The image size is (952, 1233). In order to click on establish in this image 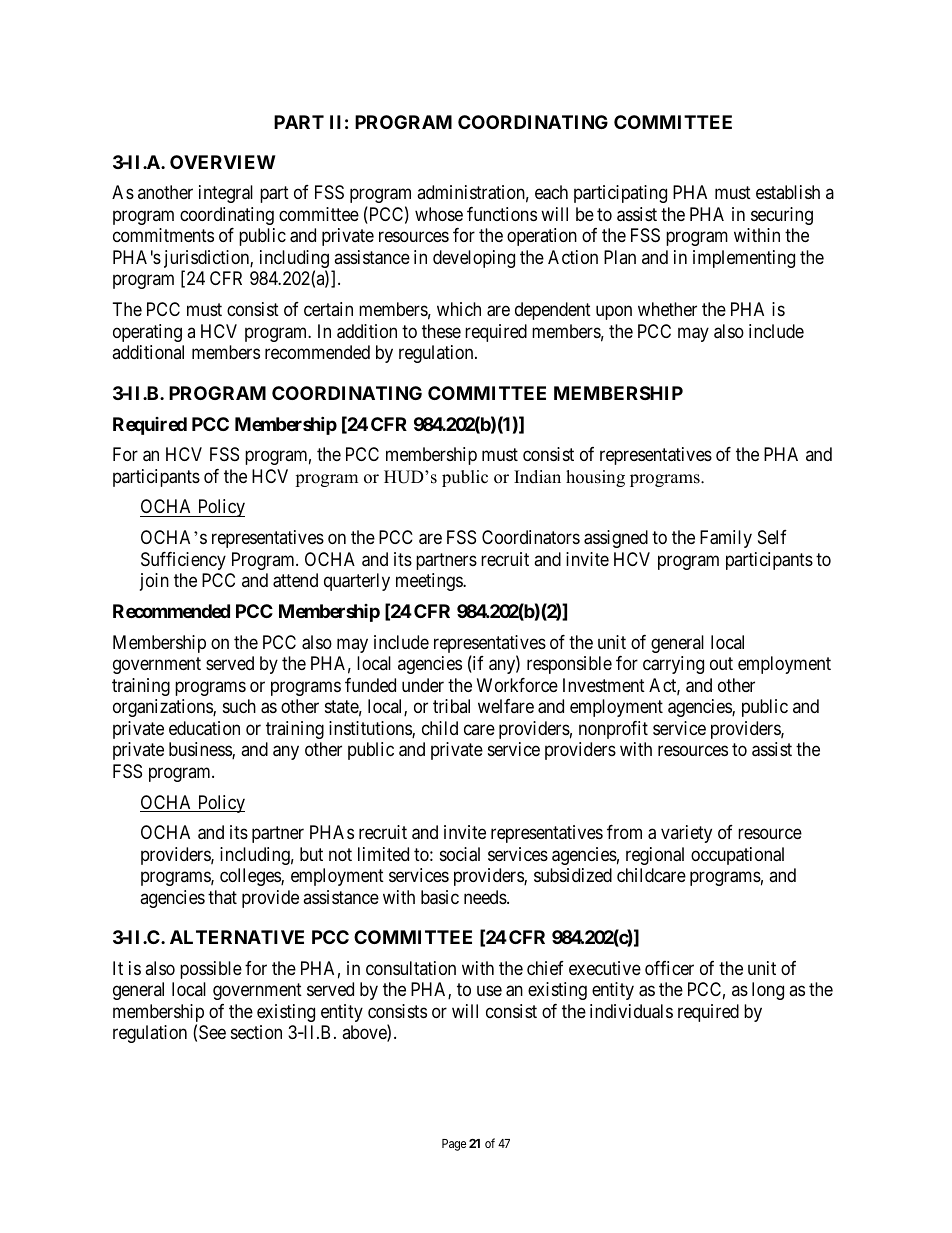, I will do `click(788, 192)`.
